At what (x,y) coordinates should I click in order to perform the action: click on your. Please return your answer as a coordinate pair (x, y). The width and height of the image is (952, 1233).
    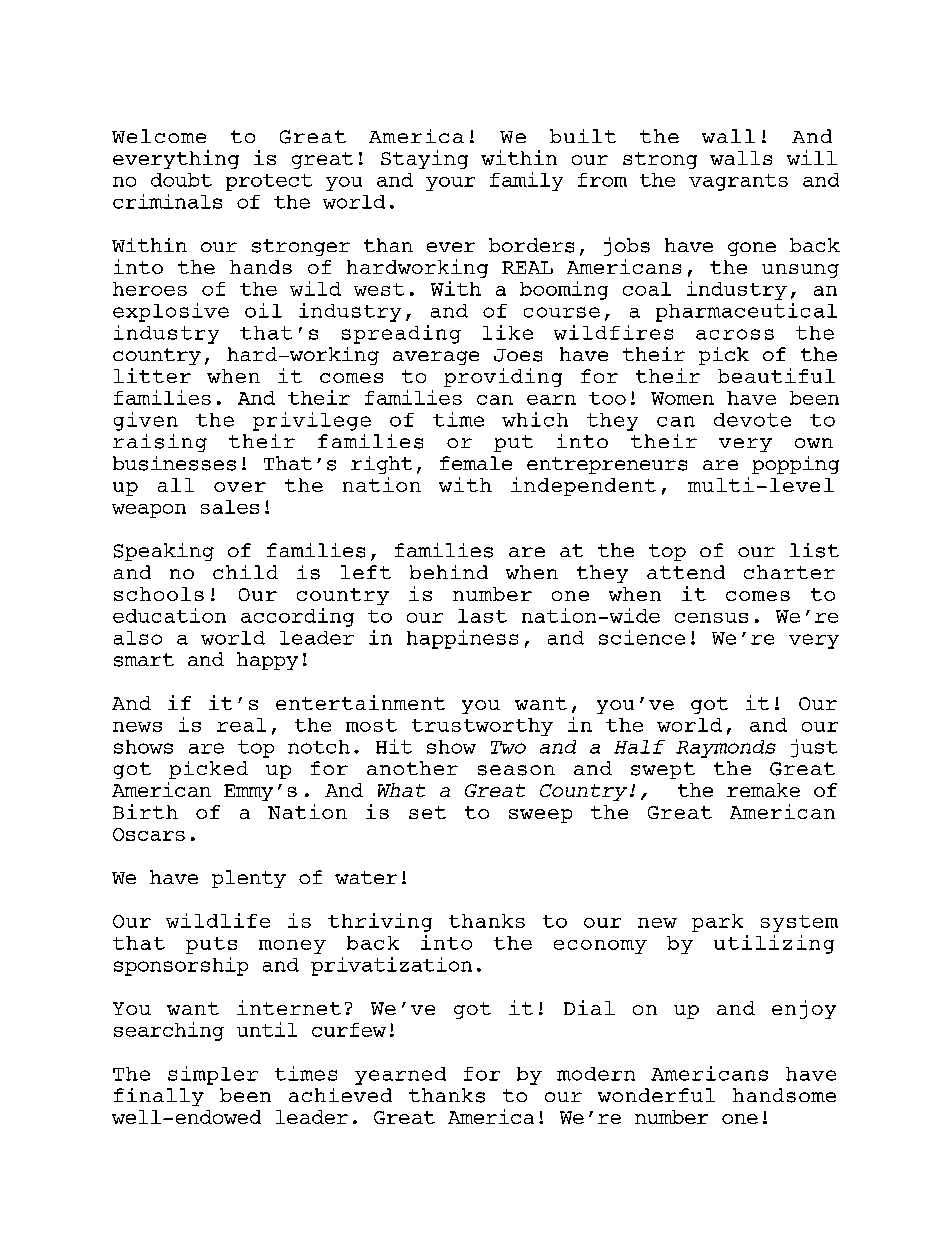
    Looking at the image, I should click on (450, 184).
